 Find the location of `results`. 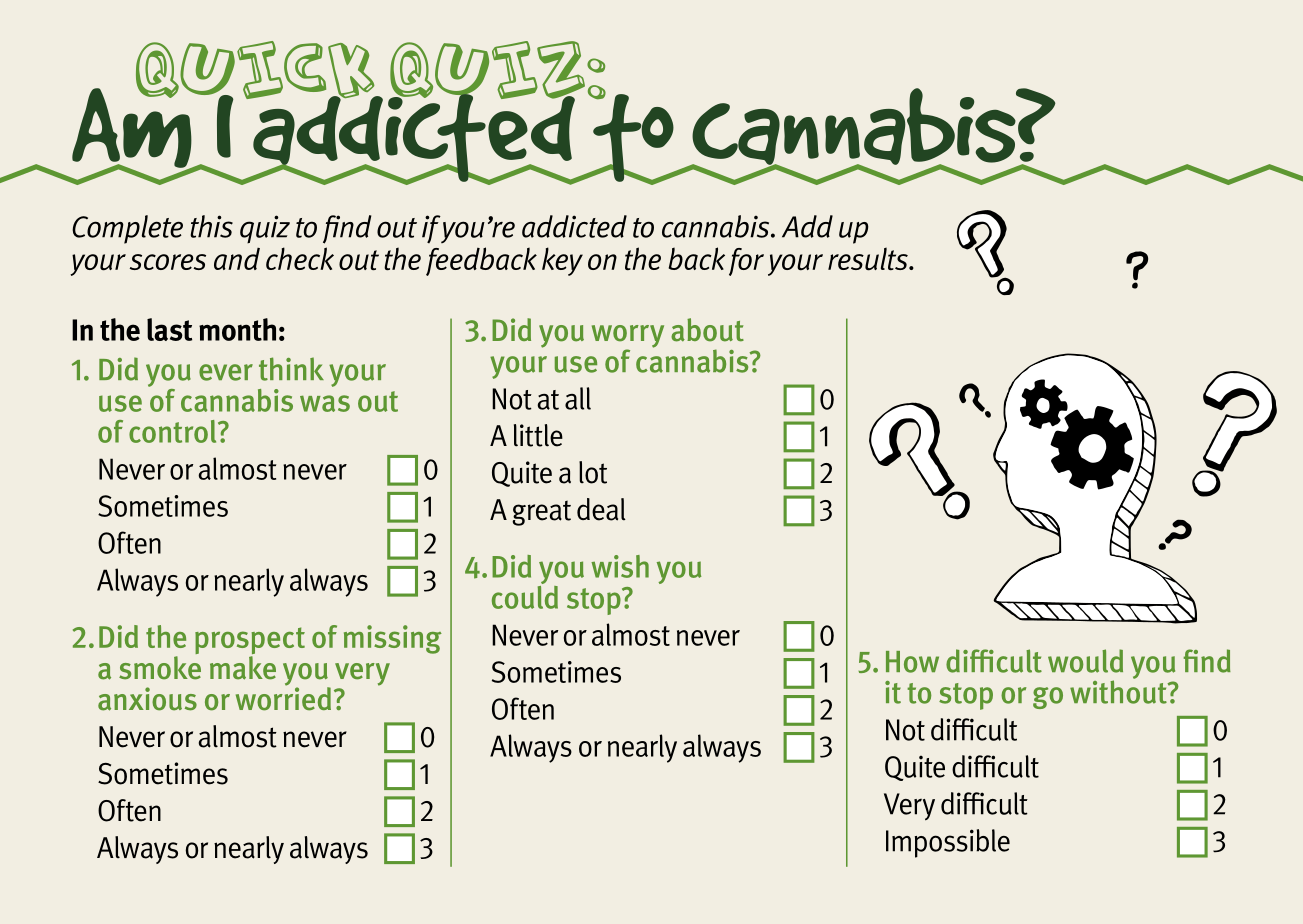

results is located at coordinates (869, 259).
